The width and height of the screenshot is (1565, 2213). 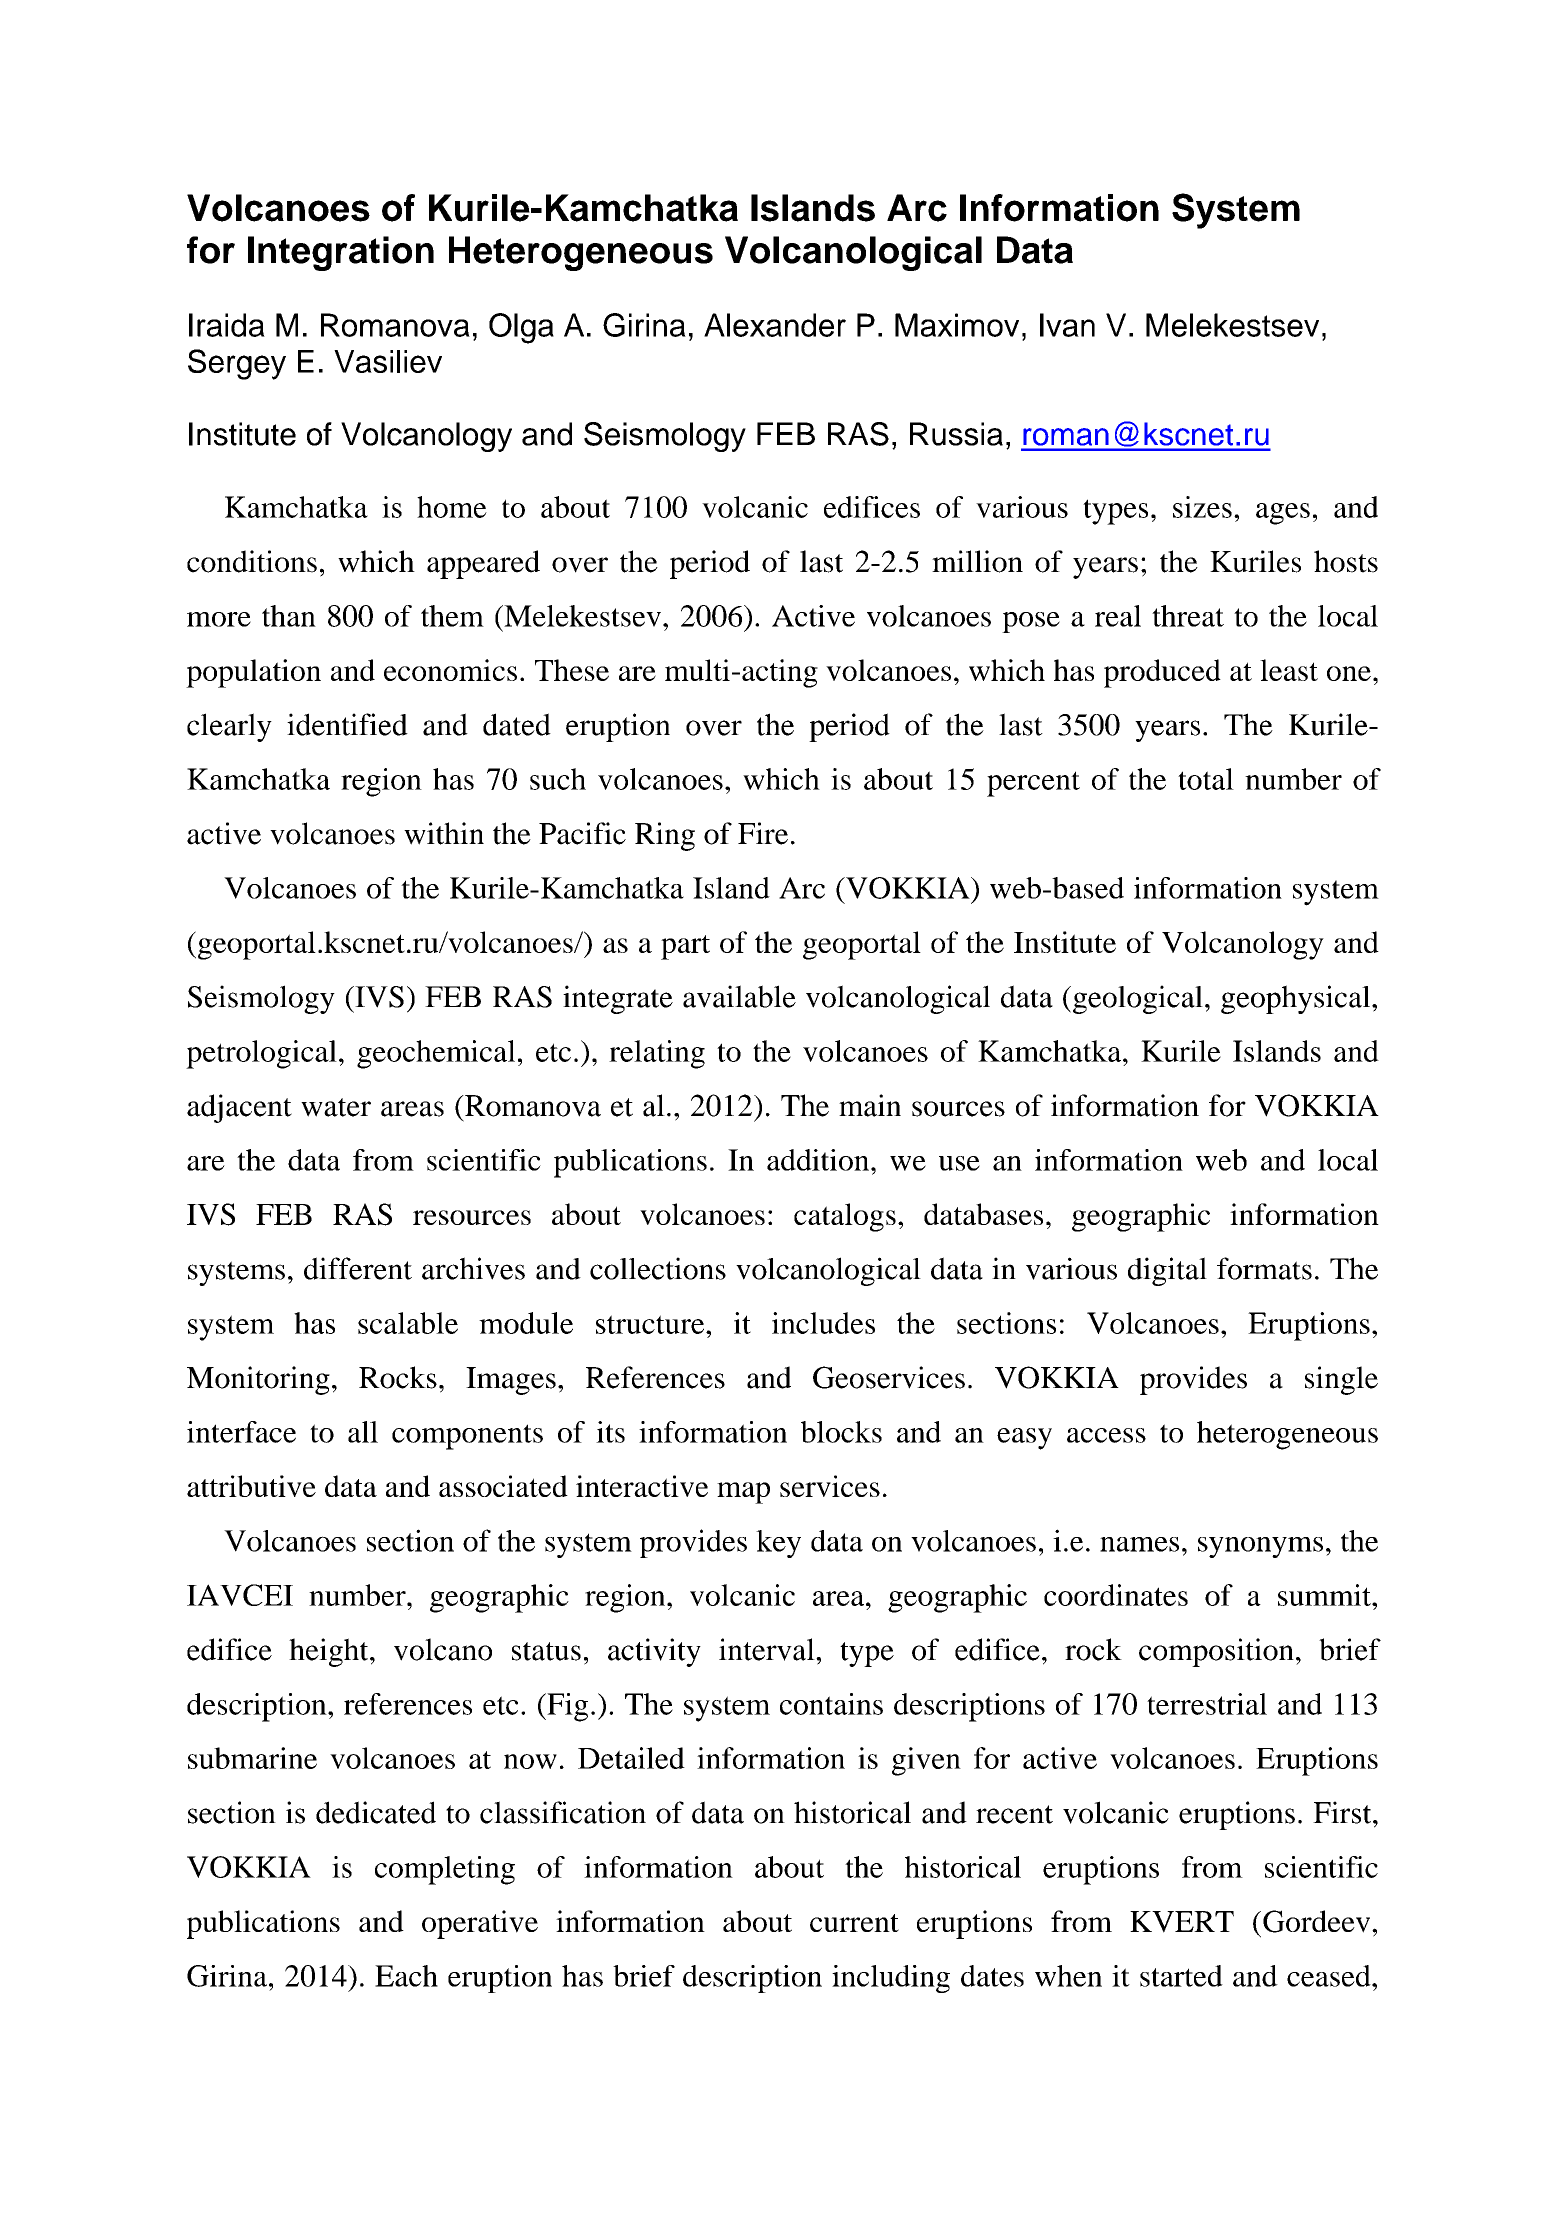 I want to click on addition, so click(x=819, y=1160).
